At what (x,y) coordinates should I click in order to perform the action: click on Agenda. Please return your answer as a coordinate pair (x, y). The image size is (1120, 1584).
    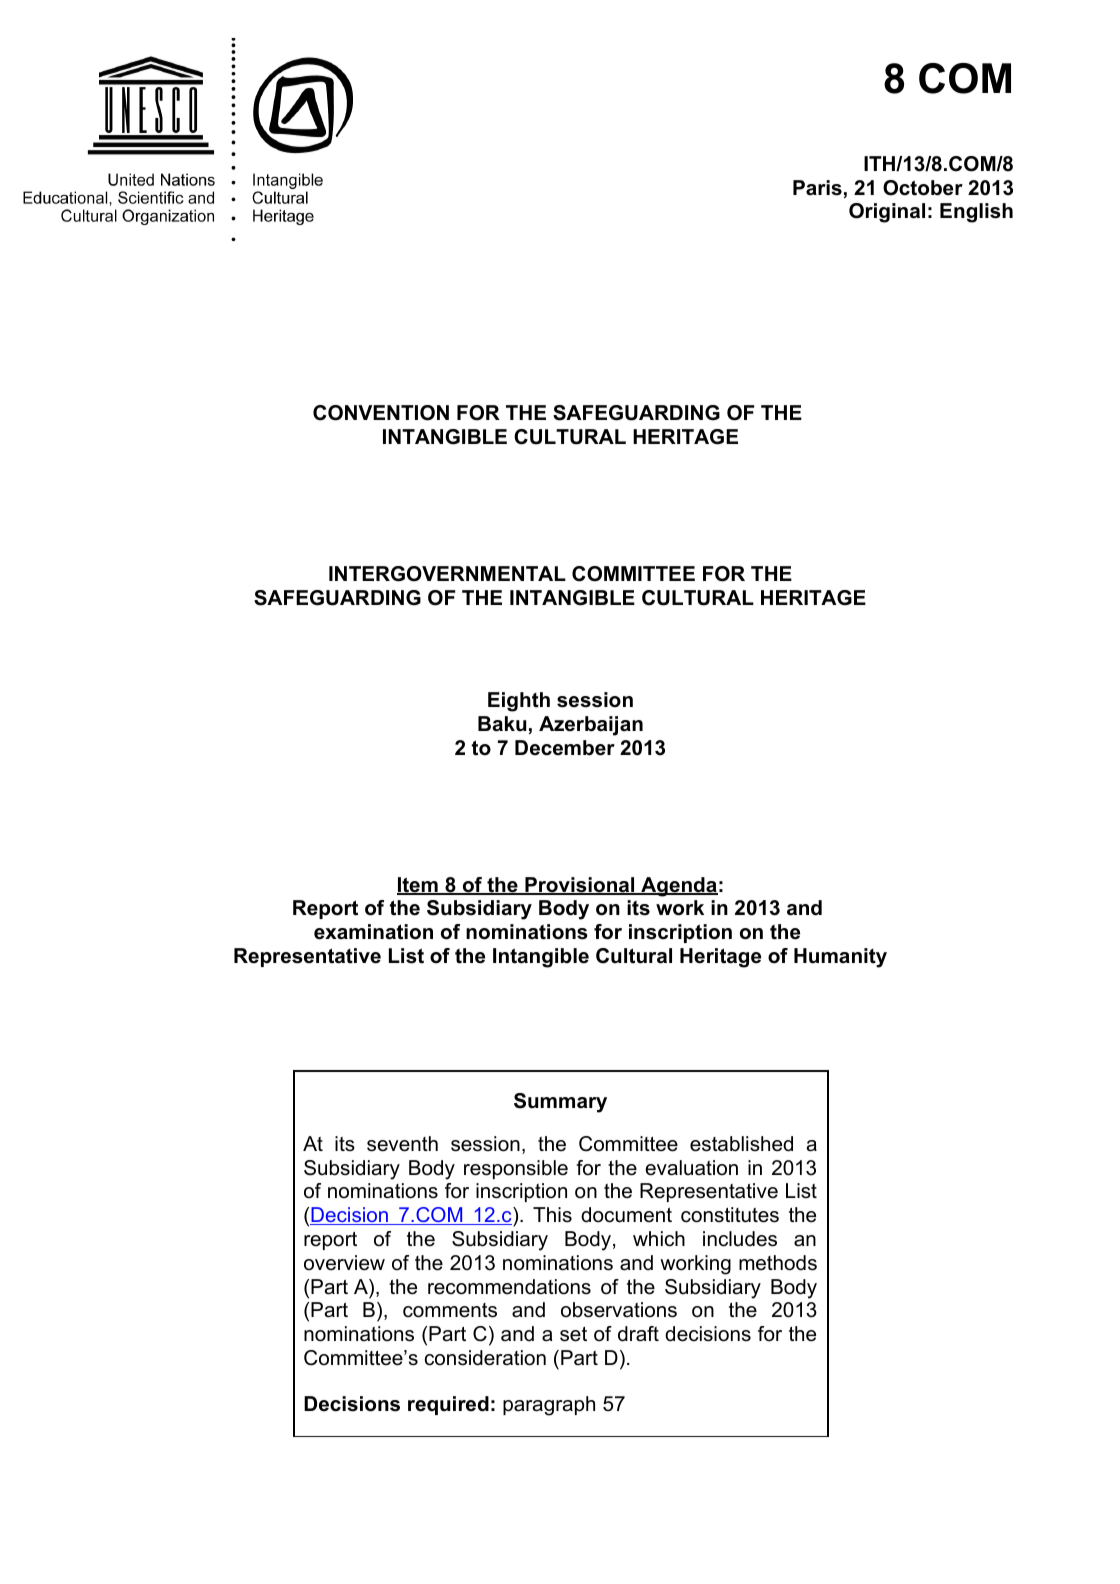
    Looking at the image, I should click on (678, 887).
